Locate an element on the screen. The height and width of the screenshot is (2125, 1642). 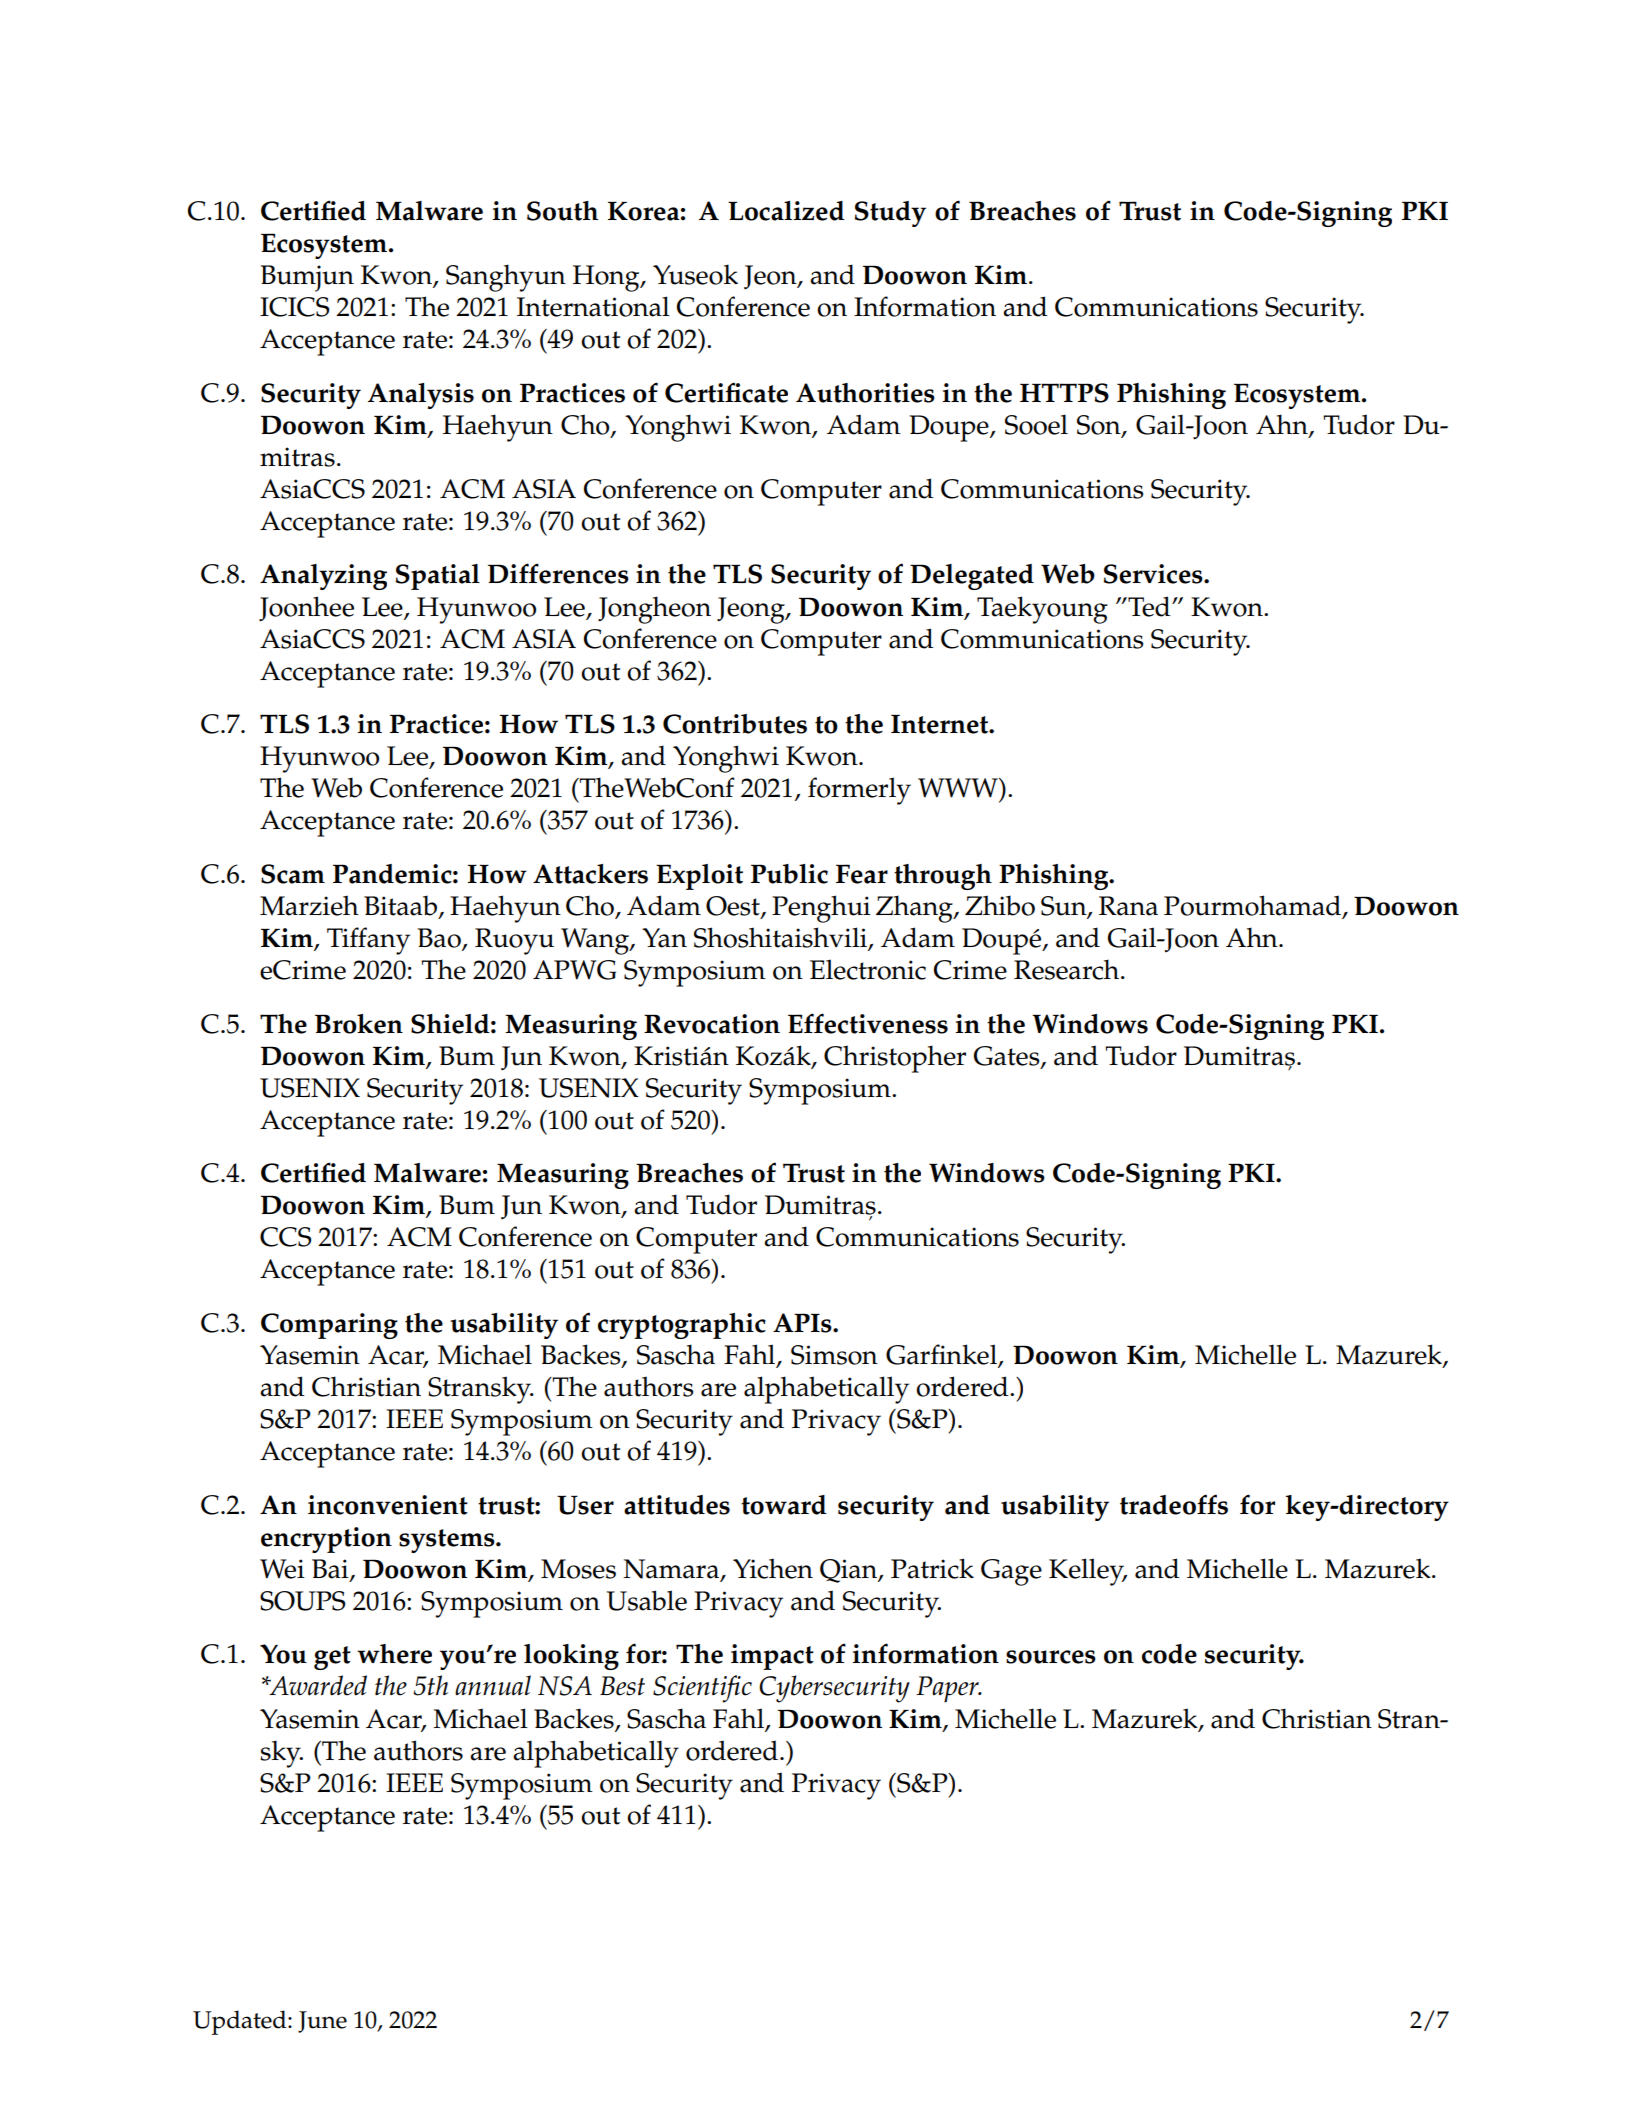
Gates is located at coordinates (1008, 1057).
